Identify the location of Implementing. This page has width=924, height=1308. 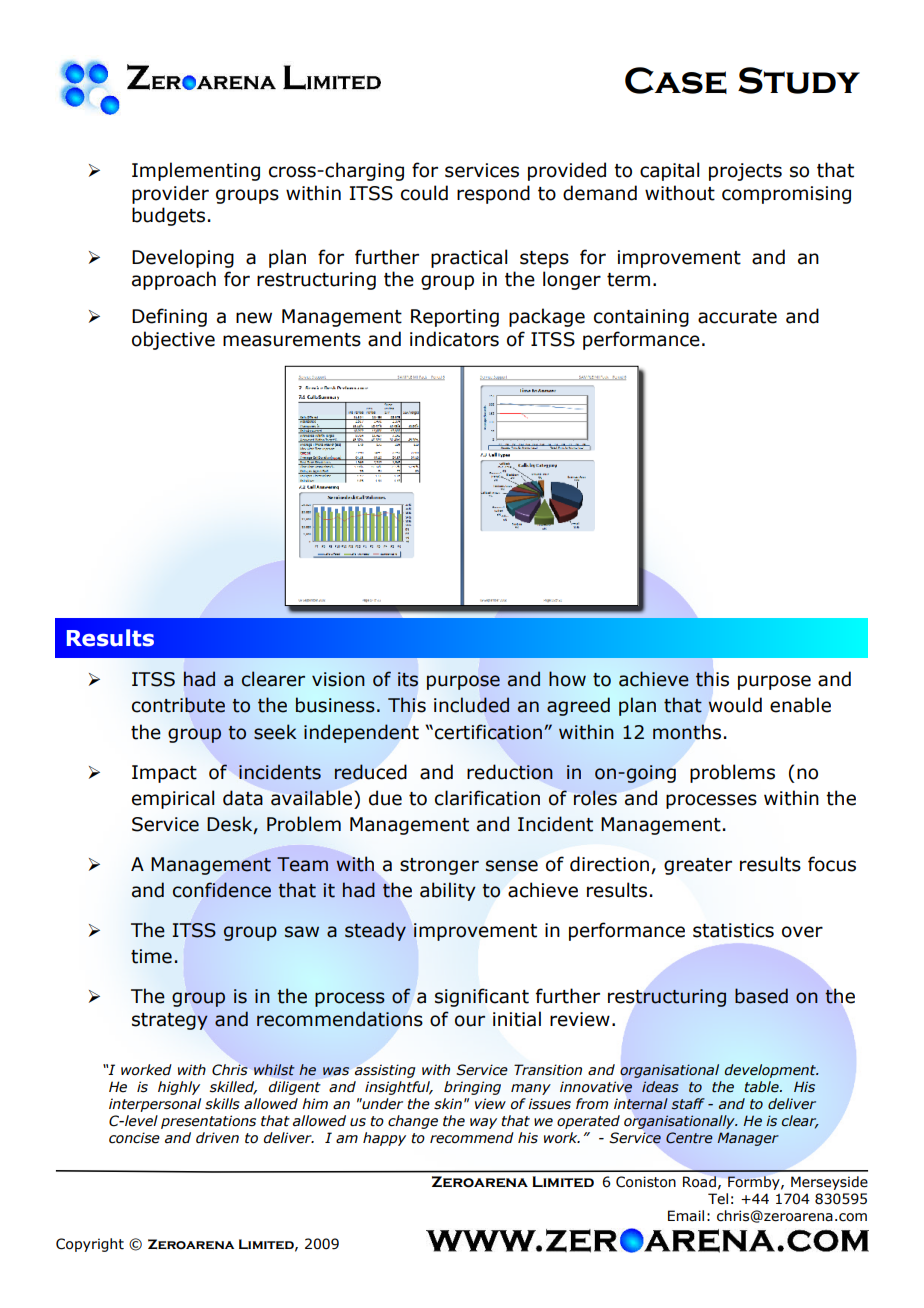
(196, 171).
